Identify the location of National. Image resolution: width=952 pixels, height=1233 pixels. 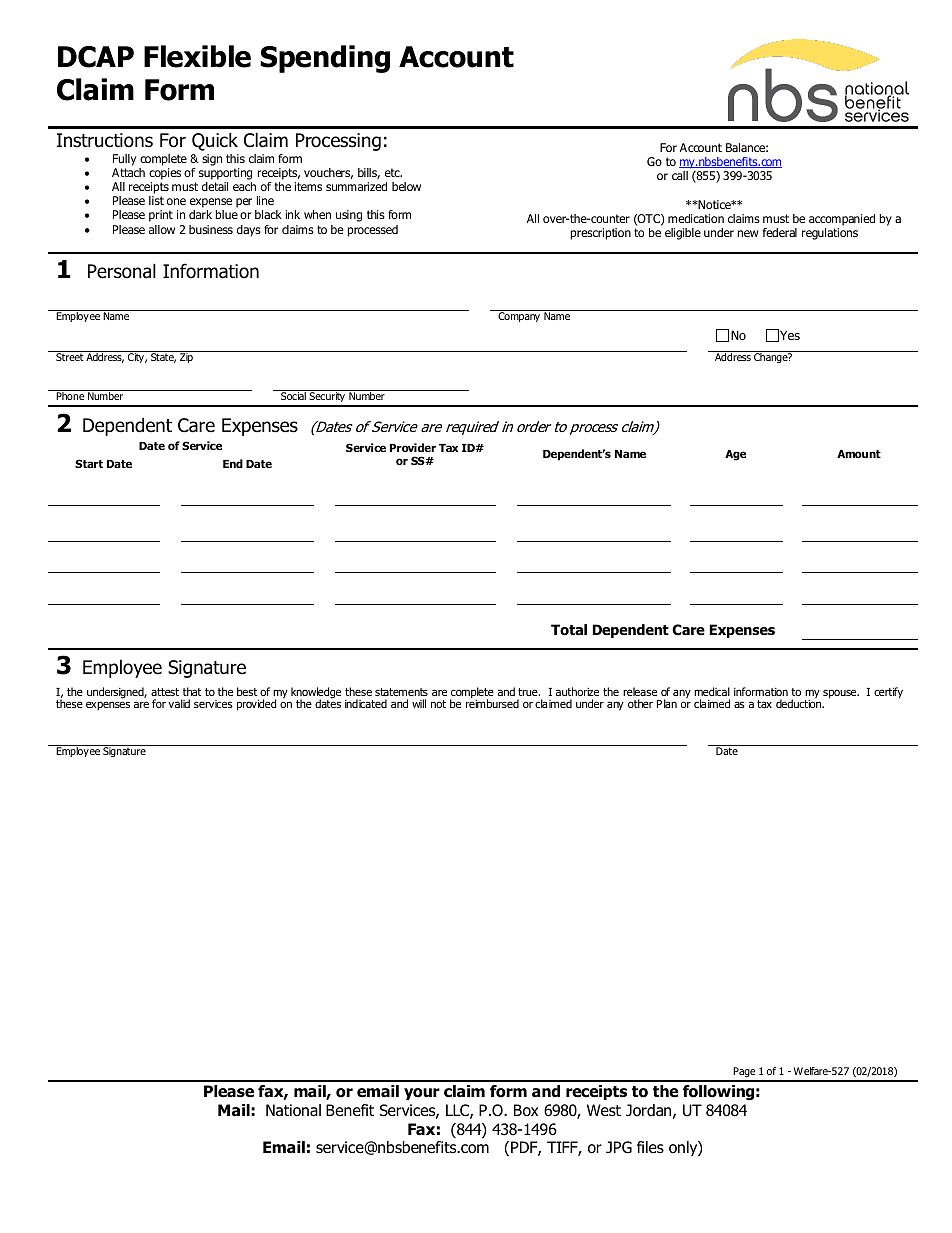
(293, 1110).
